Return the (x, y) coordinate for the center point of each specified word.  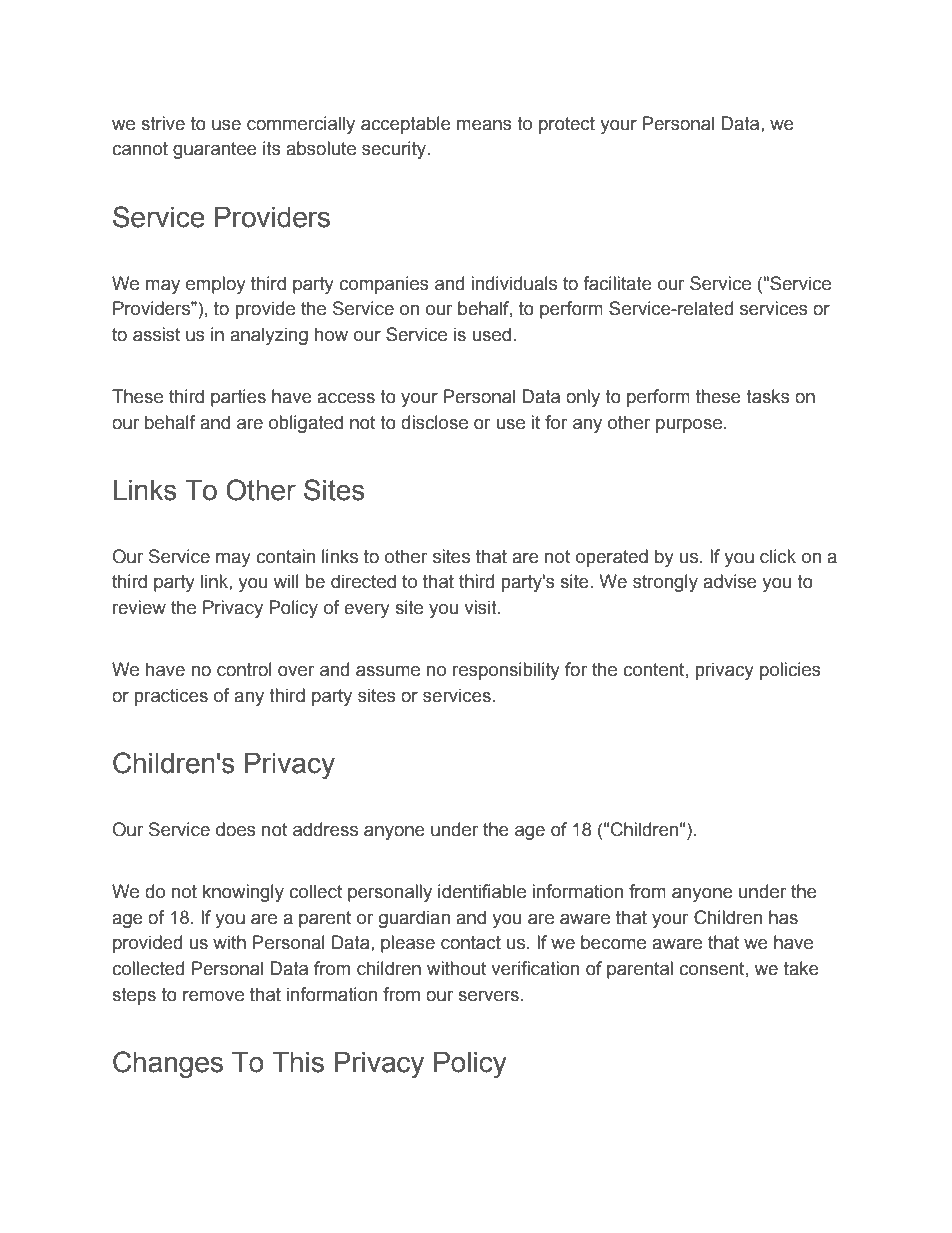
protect (567, 125)
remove (213, 996)
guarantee (215, 150)
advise (730, 581)
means (484, 125)
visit (481, 607)
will (286, 581)
